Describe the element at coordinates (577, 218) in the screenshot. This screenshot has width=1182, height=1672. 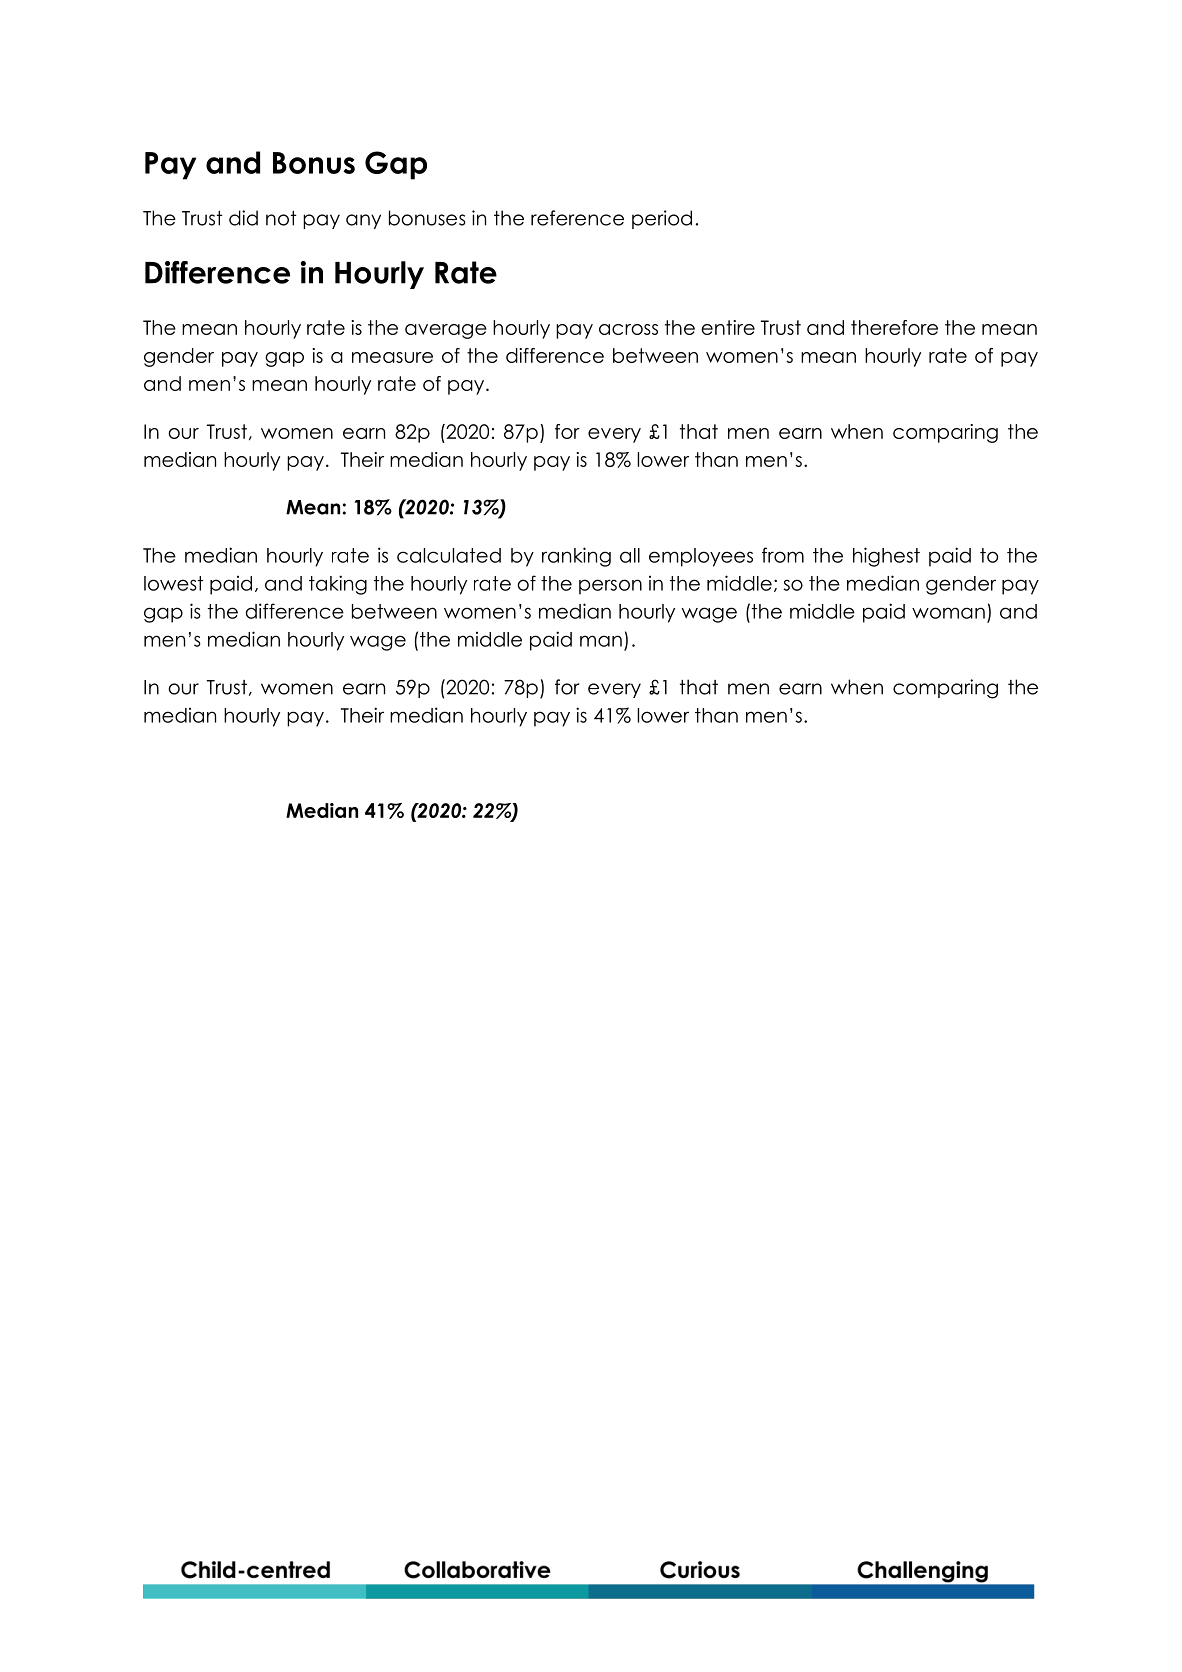
I see `reference` at that location.
